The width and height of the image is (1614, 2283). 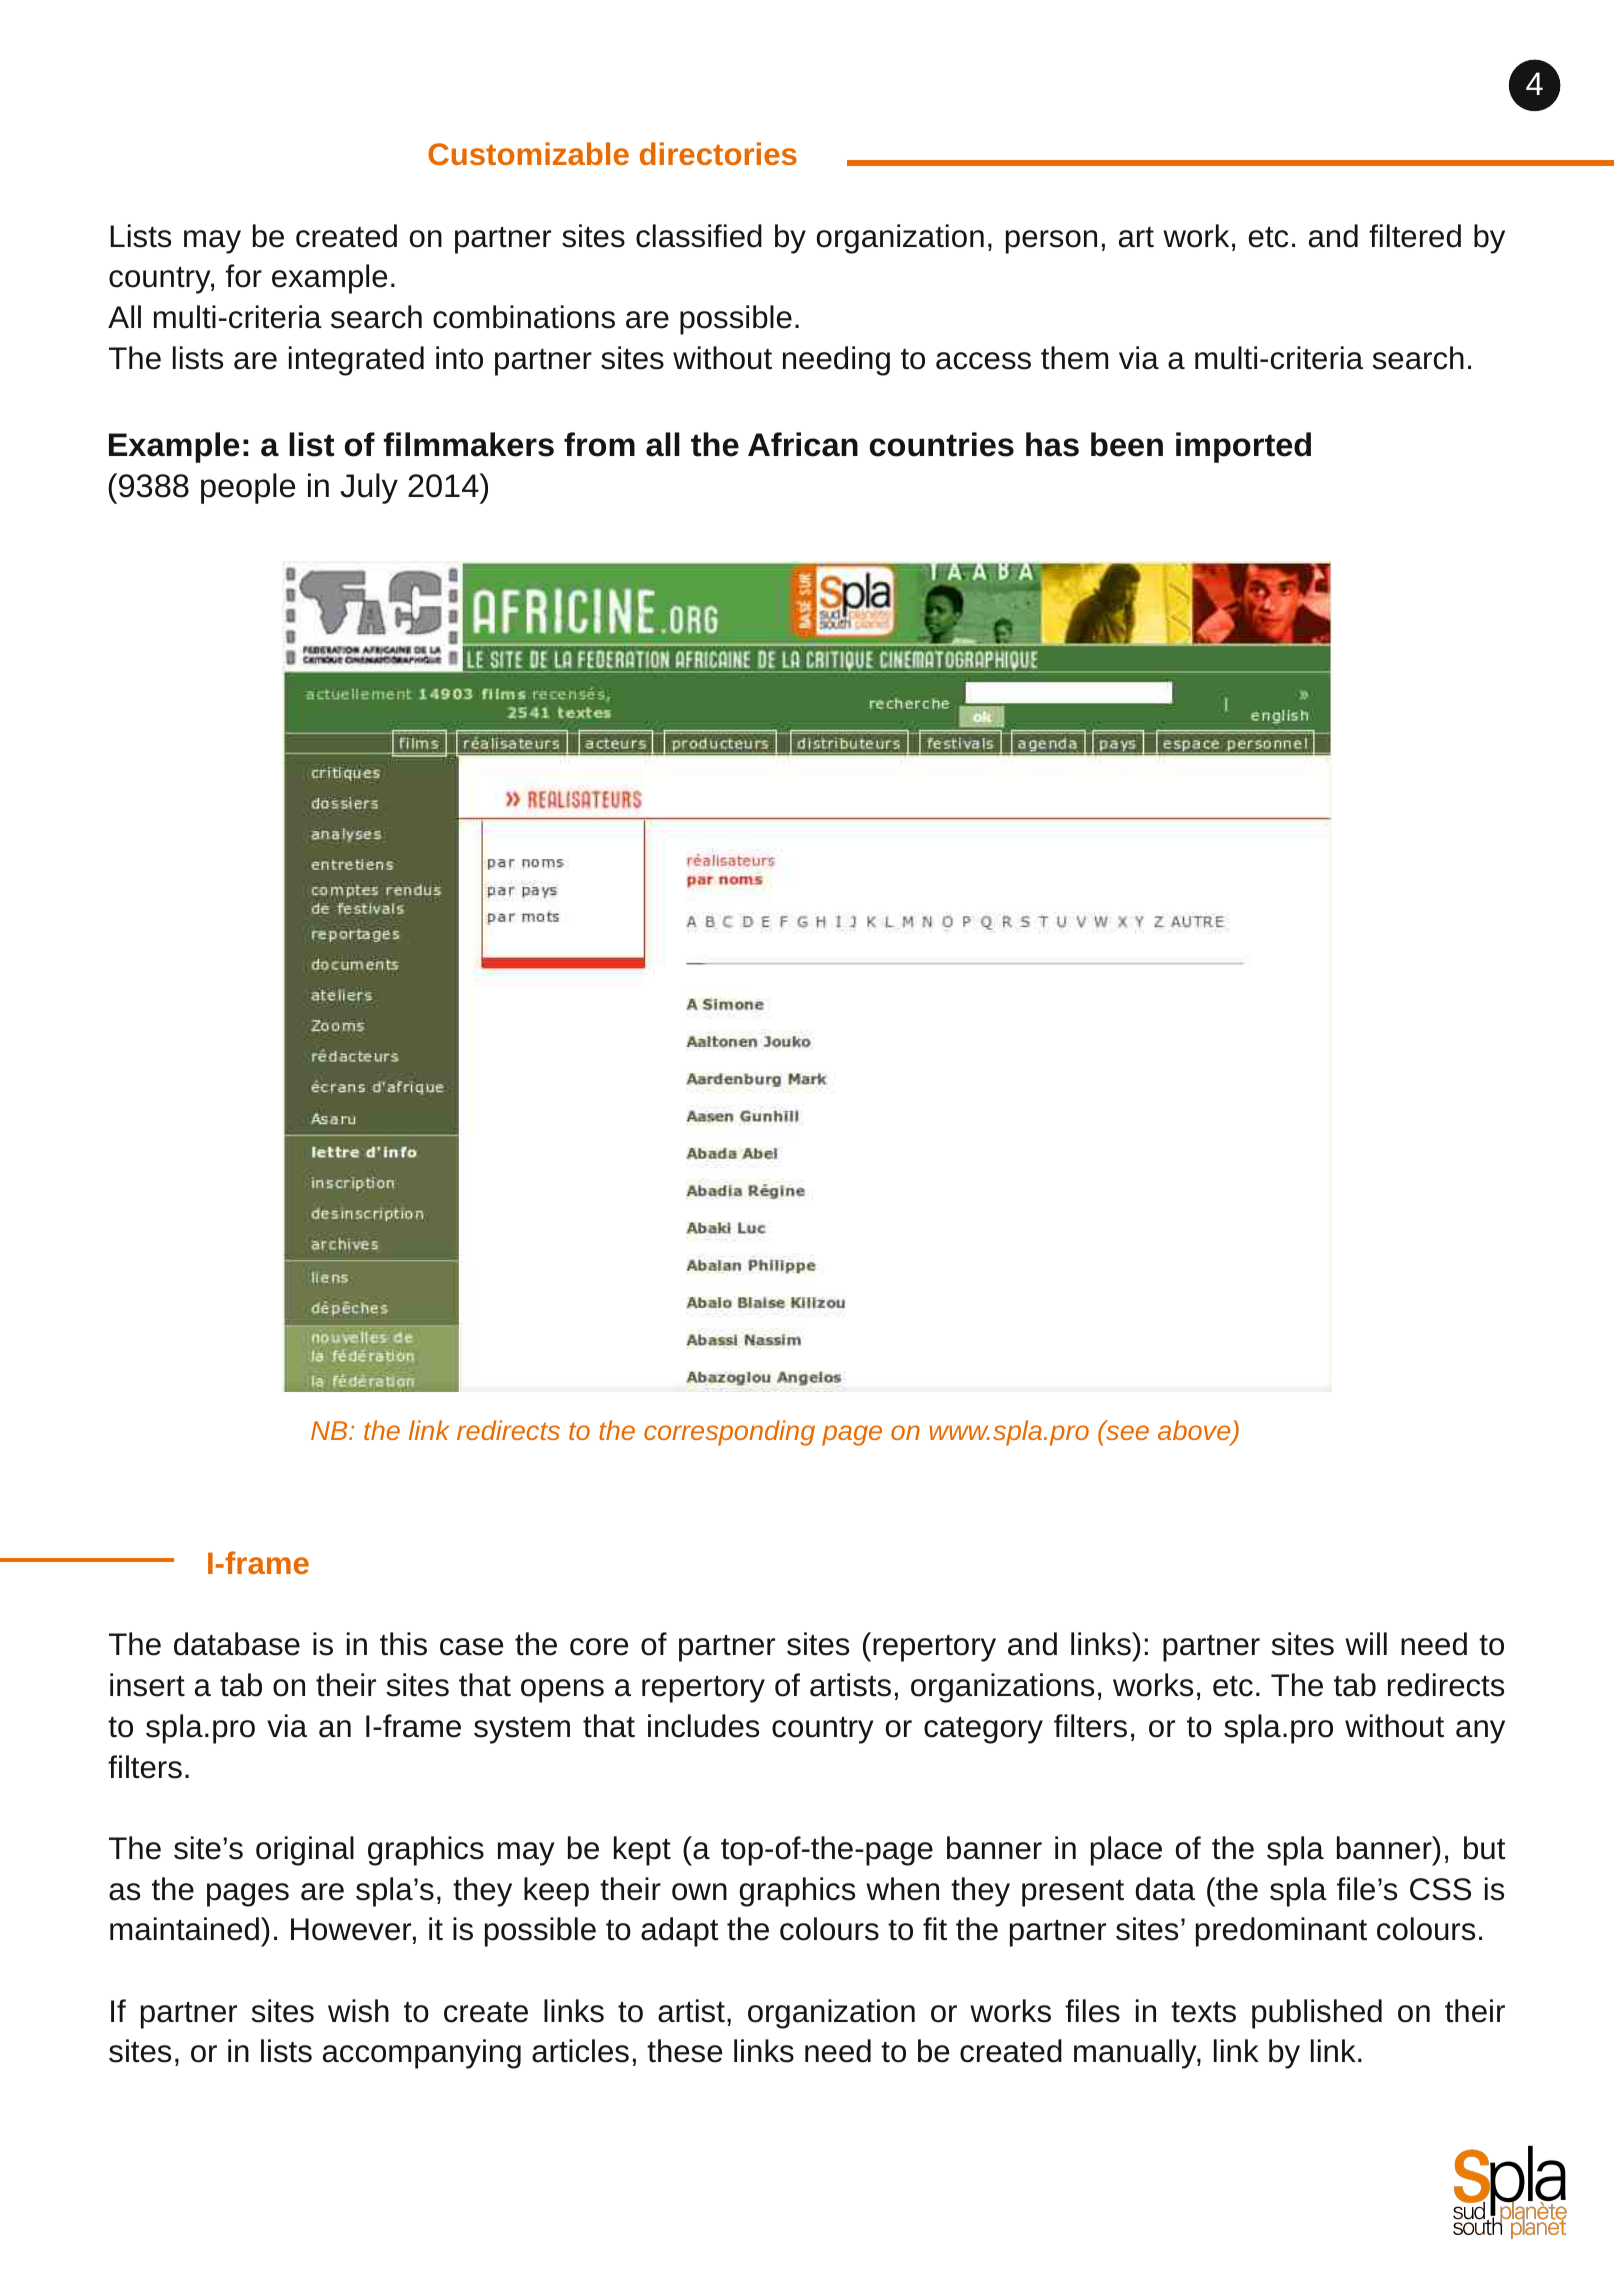 I want to click on African, so click(x=803, y=444).
